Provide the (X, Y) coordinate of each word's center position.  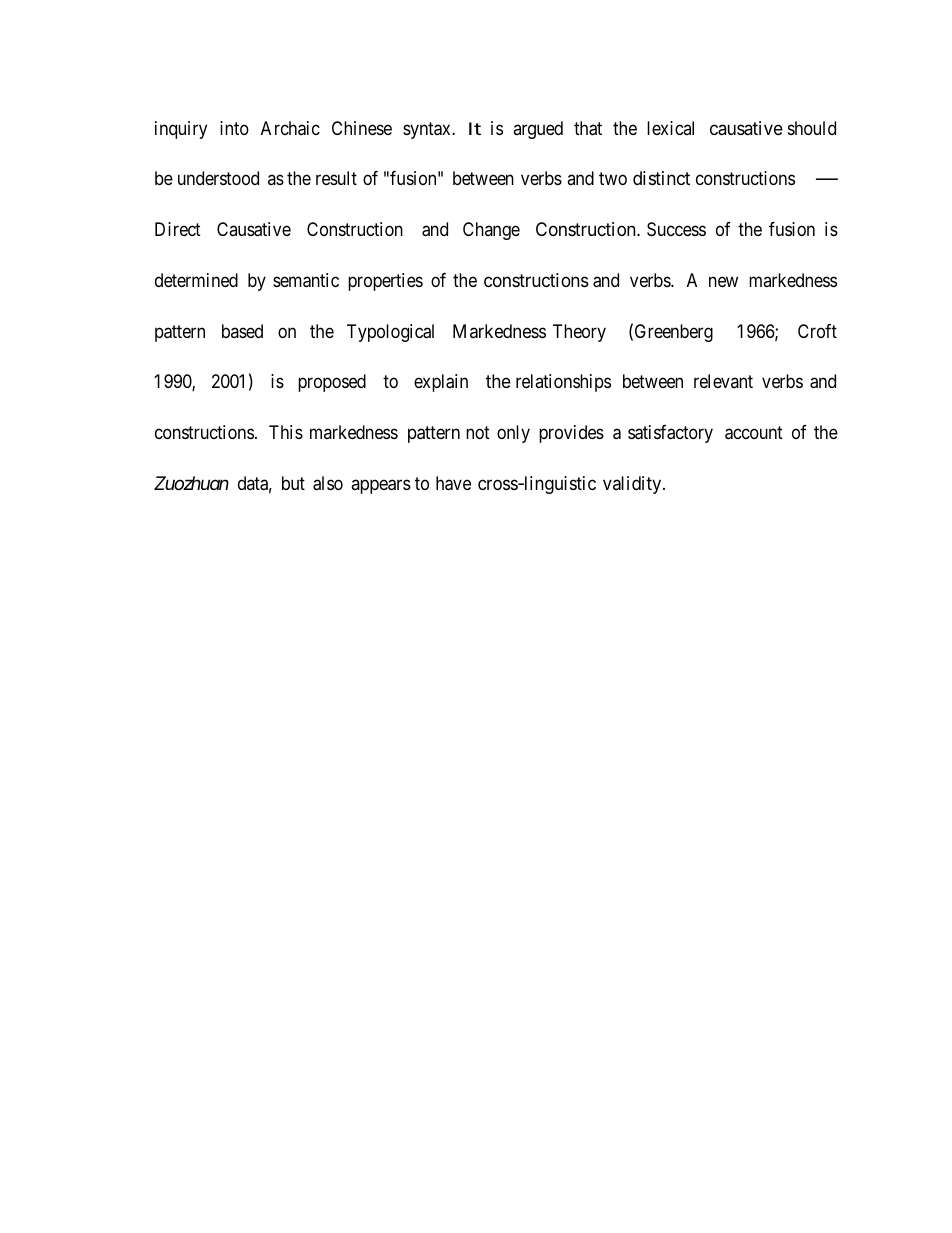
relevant (723, 381)
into (234, 128)
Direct (178, 229)
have (453, 483)
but (293, 483)
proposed (332, 383)
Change (491, 231)
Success (676, 229)
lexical (670, 128)
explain (441, 383)
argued (538, 130)
